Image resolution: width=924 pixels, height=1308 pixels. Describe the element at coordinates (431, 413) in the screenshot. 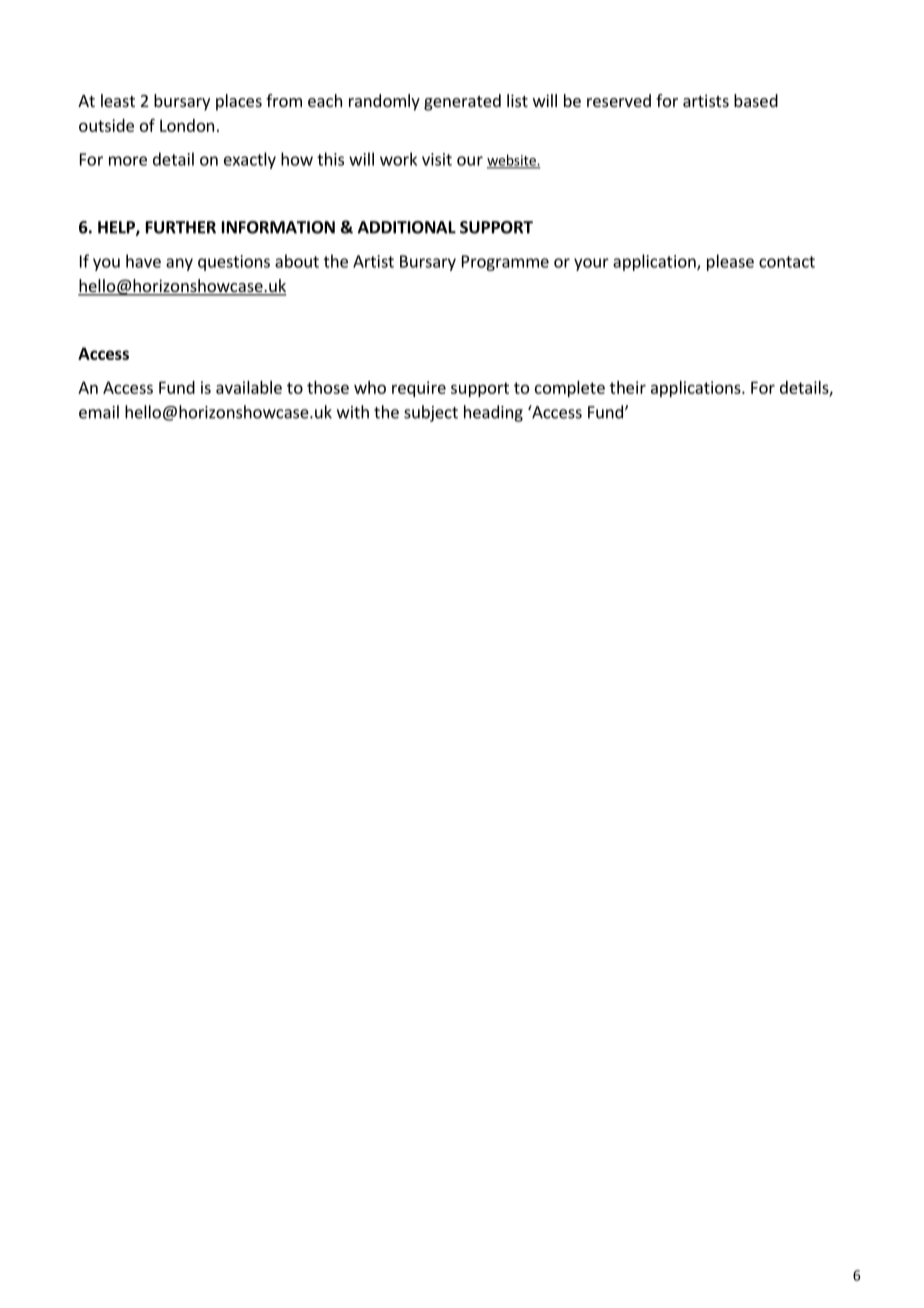

I see `subject` at that location.
